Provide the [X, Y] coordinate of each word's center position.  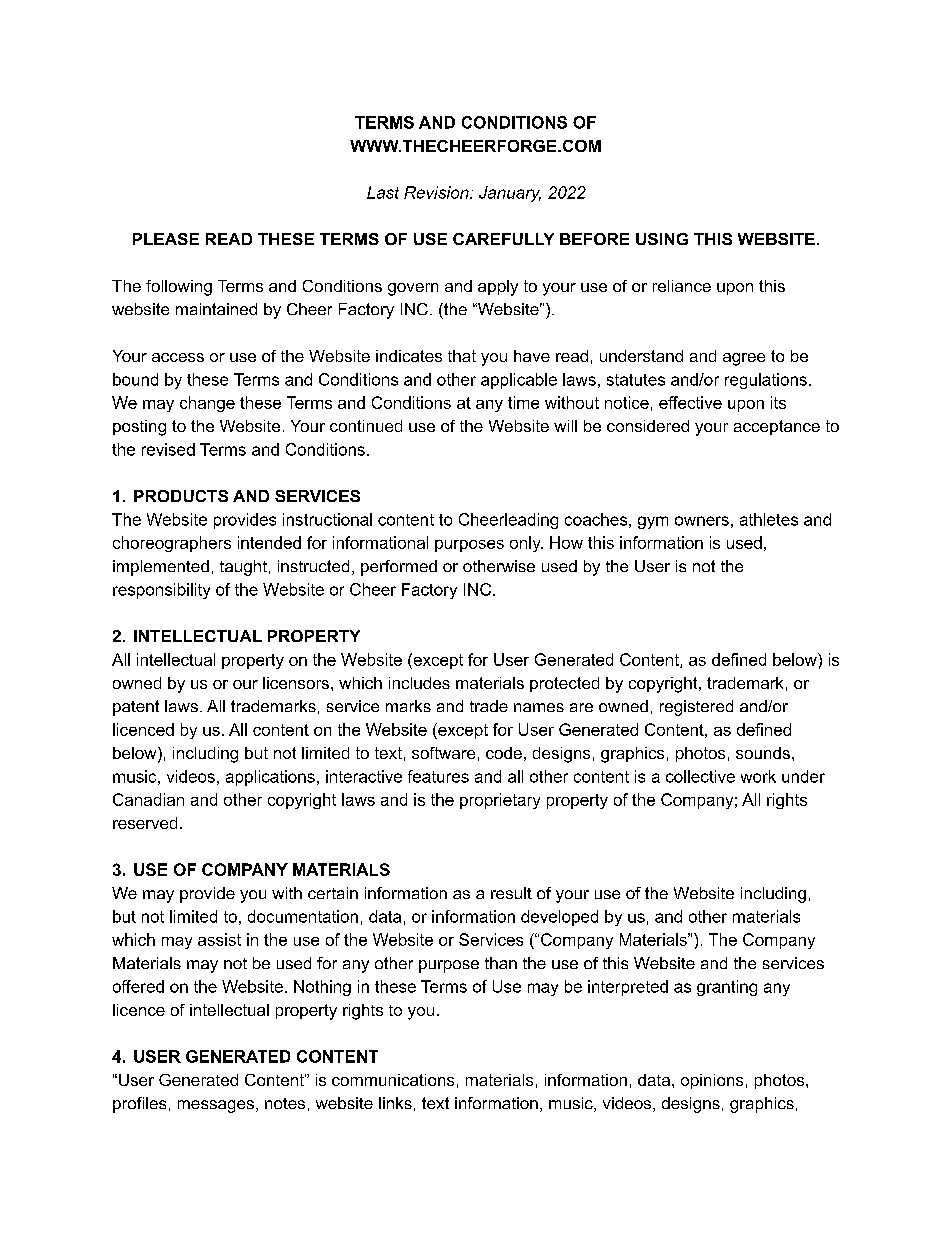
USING [662, 239]
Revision [437, 192]
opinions [712, 1081]
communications [393, 1080]
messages [216, 1106]
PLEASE [166, 239]
